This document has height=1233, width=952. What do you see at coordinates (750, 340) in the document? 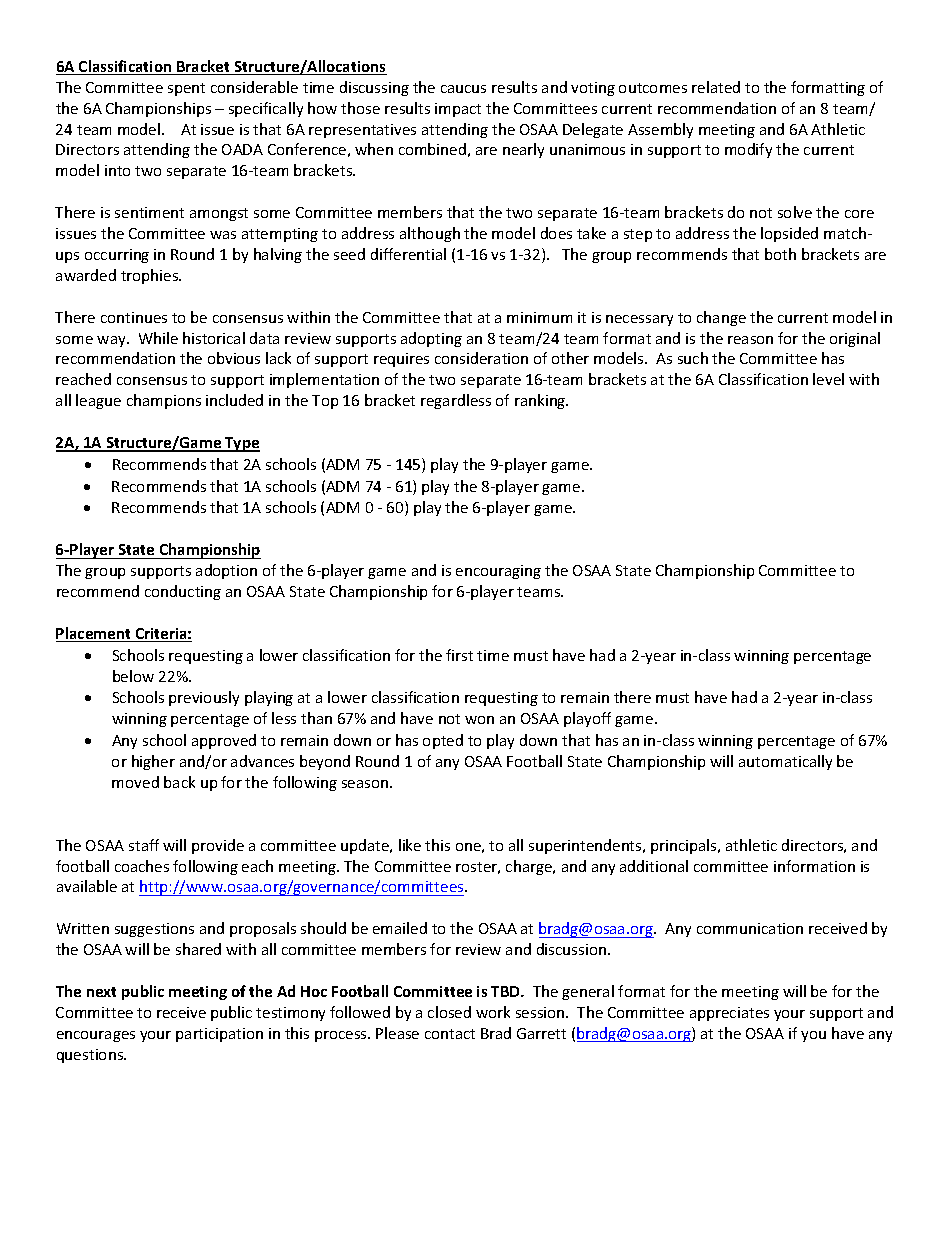
I see `reason` at bounding box center [750, 340].
